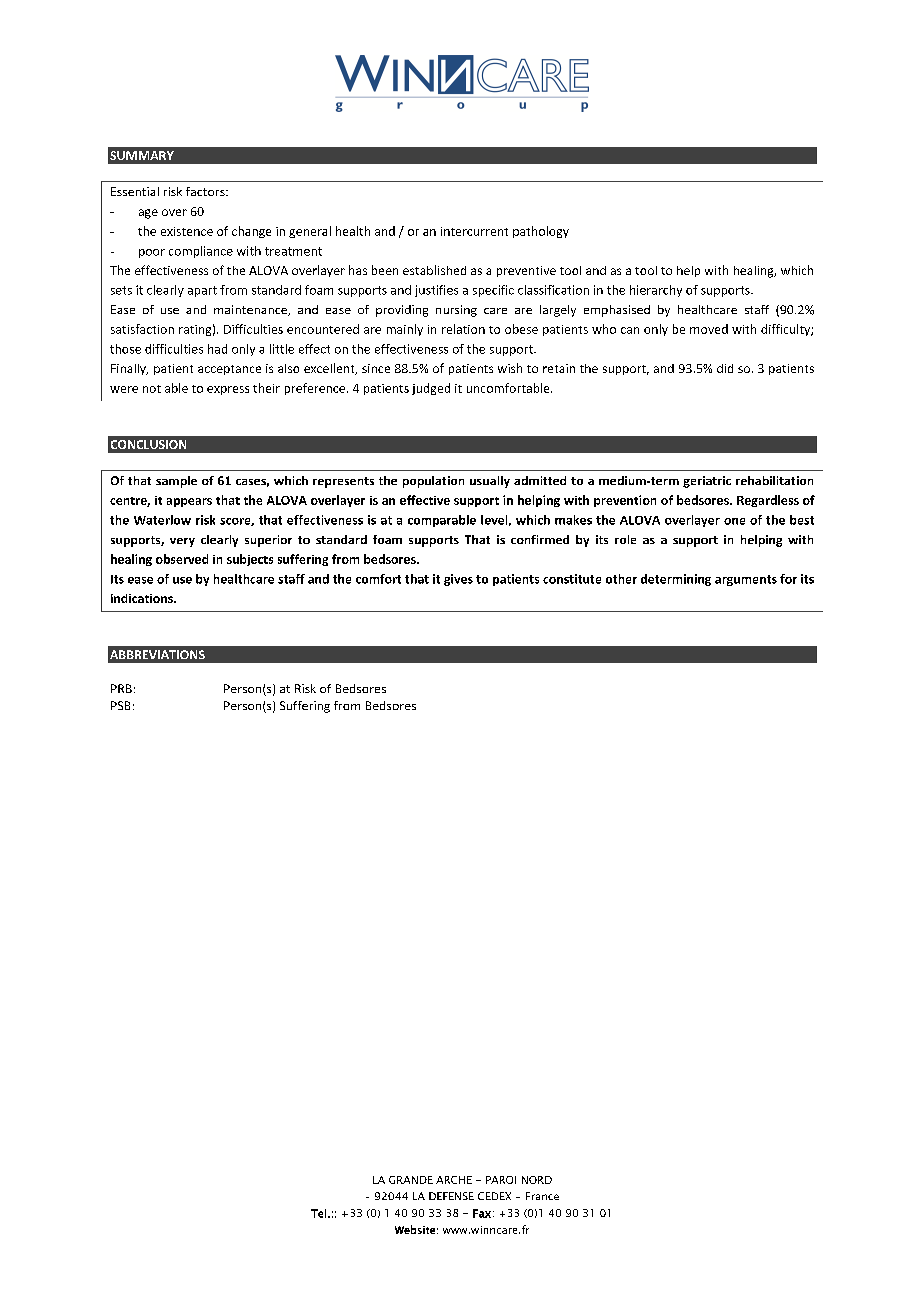 Image resolution: width=924 pixels, height=1308 pixels. What do you see at coordinates (572, 579) in the page?
I see `constitute` at bounding box center [572, 579].
